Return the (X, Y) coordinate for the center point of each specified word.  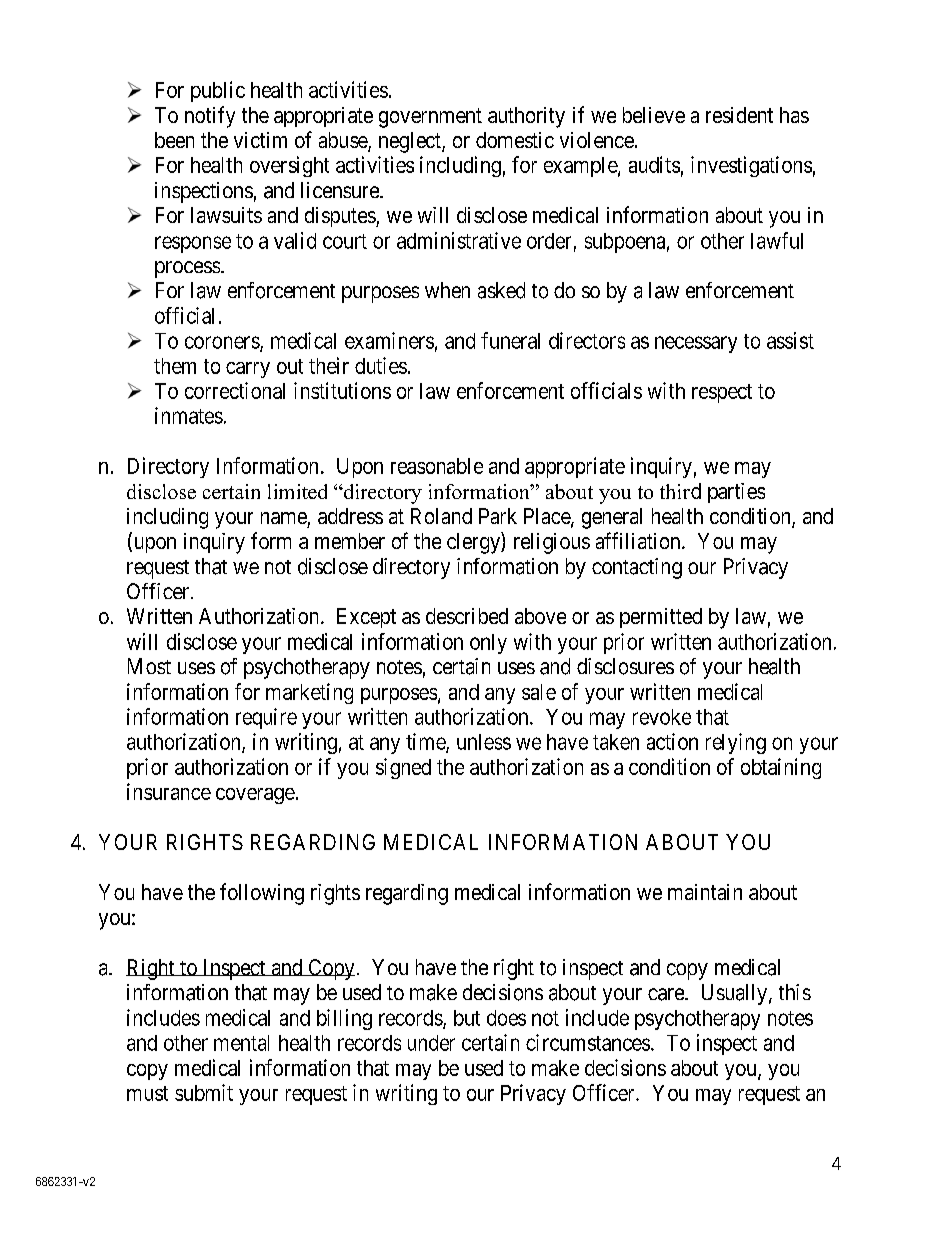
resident (739, 115)
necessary (696, 344)
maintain (705, 892)
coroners (223, 343)
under (431, 1043)
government (430, 118)
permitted (661, 618)
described (467, 616)
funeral (510, 340)
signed (403, 768)
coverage (255, 796)
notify (210, 117)
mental (241, 1043)
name (284, 518)
